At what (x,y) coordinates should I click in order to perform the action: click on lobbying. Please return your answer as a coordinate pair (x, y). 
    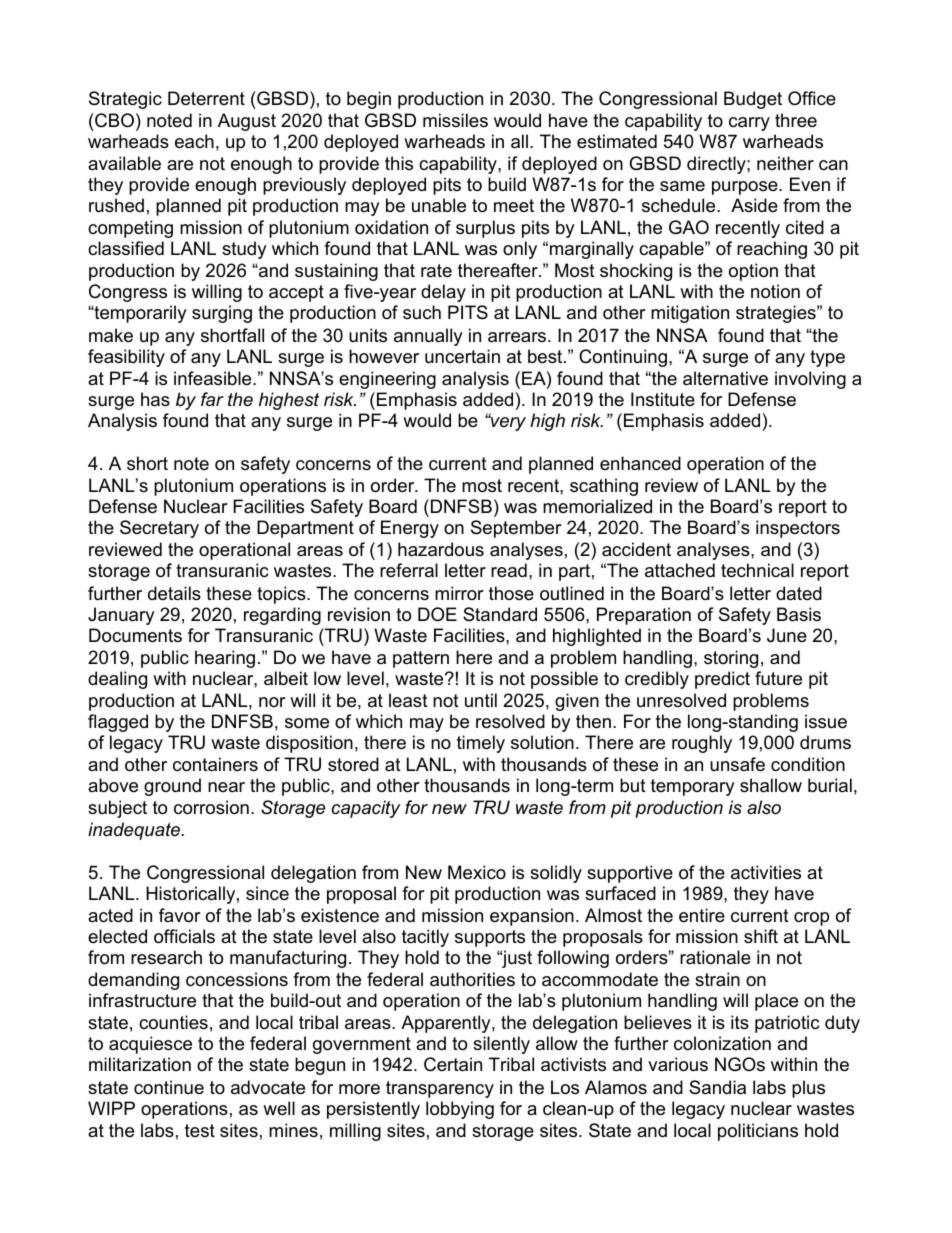
    Looking at the image, I should click on (460, 1110).
